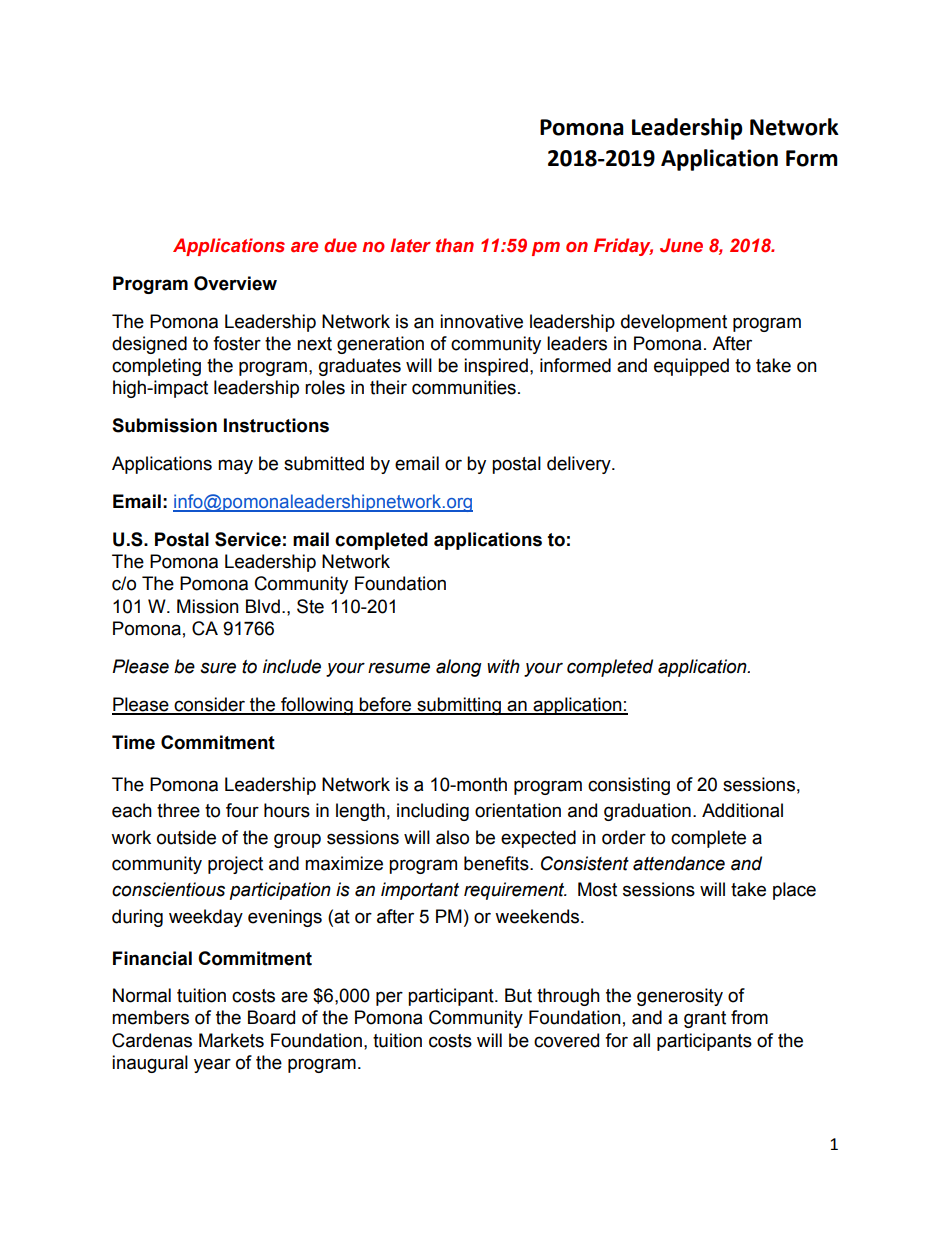 This page has width=952, height=1233. I want to click on Markets, so click(231, 1040).
